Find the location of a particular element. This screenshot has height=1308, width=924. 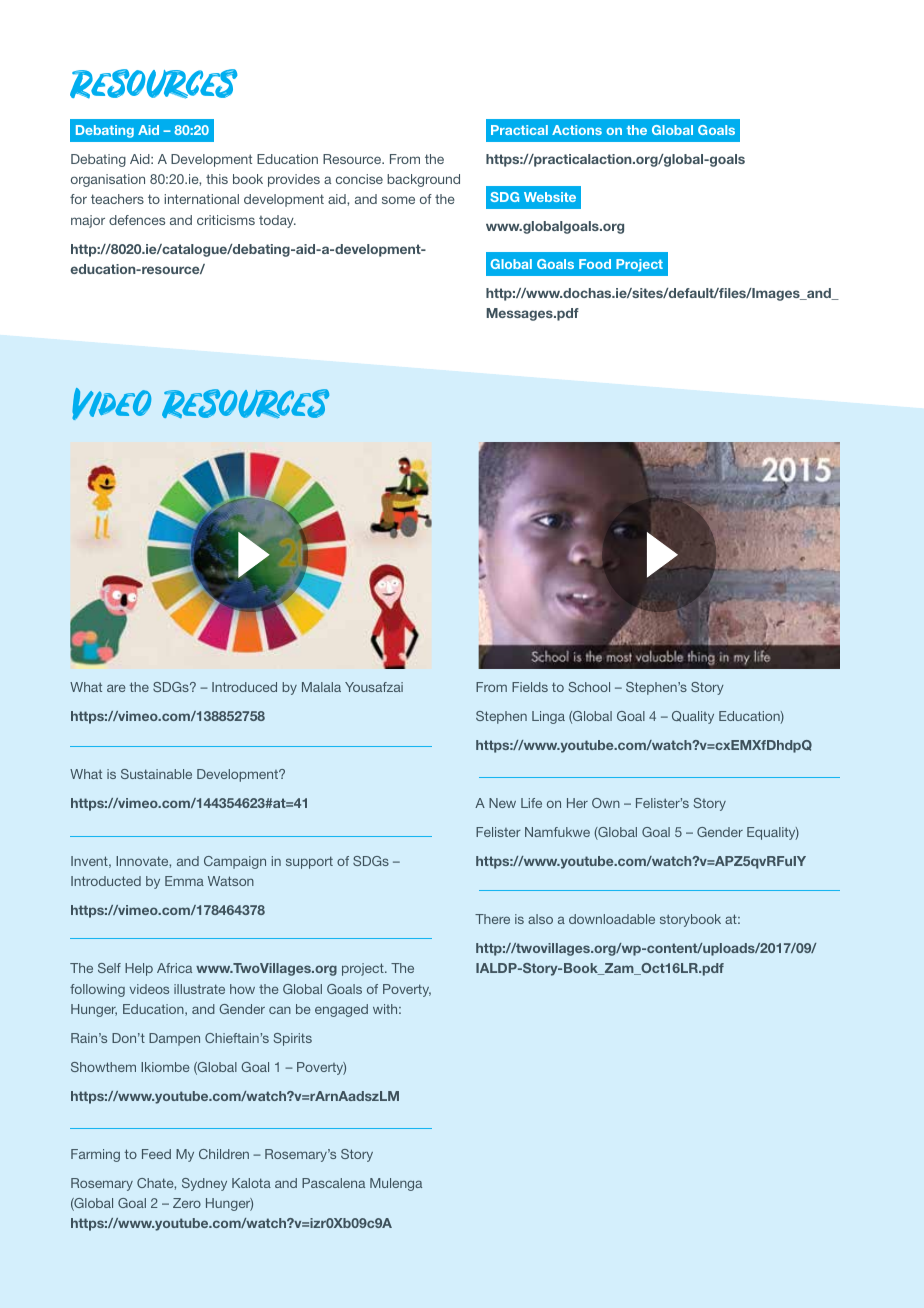

also is located at coordinates (540, 919).
